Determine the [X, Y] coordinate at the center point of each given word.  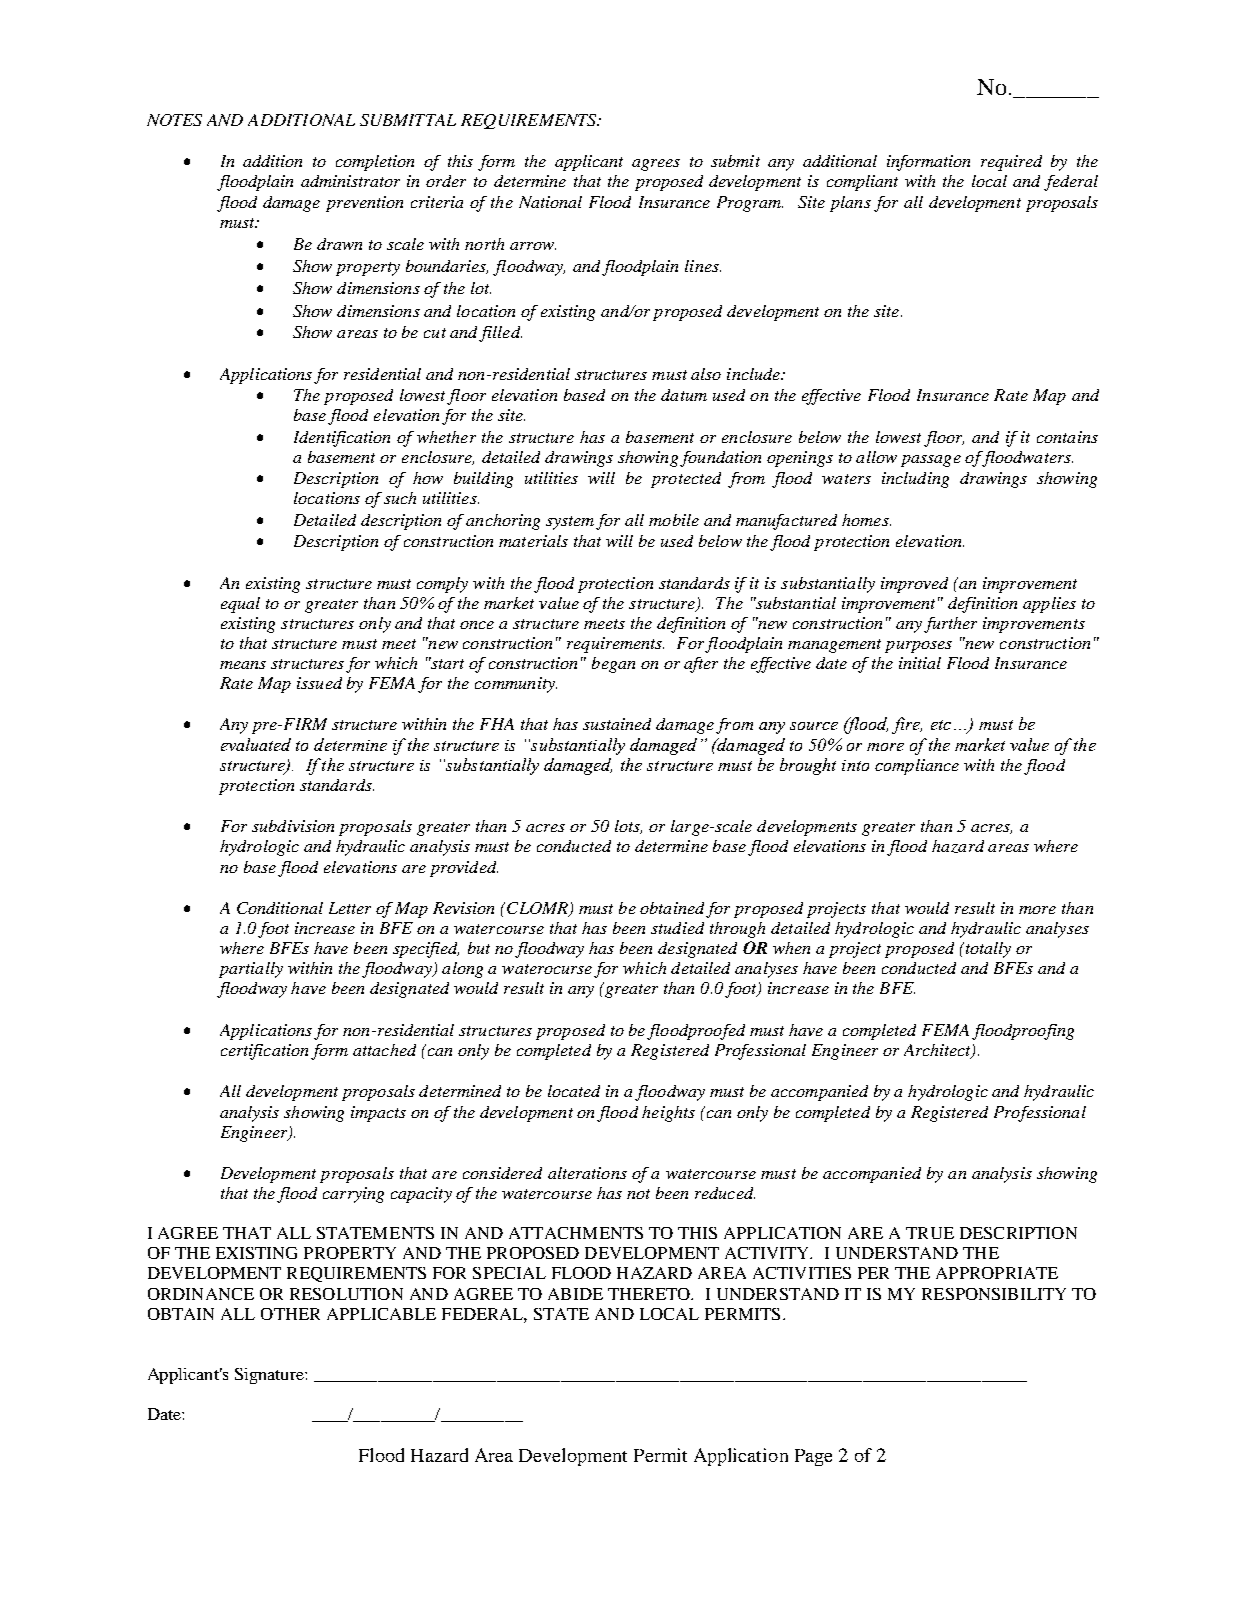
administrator [350, 181]
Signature [270, 1376]
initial [920, 663]
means [243, 665]
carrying [353, 1195]
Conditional [280, 908]
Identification [342, 439]
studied [677, 928]
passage [931, 461]
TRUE [930, 1233]
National [550, 202]
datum [684, 395]
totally [987, 950]
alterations [587, 1173]
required [1011, 163]
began [613, 665]
